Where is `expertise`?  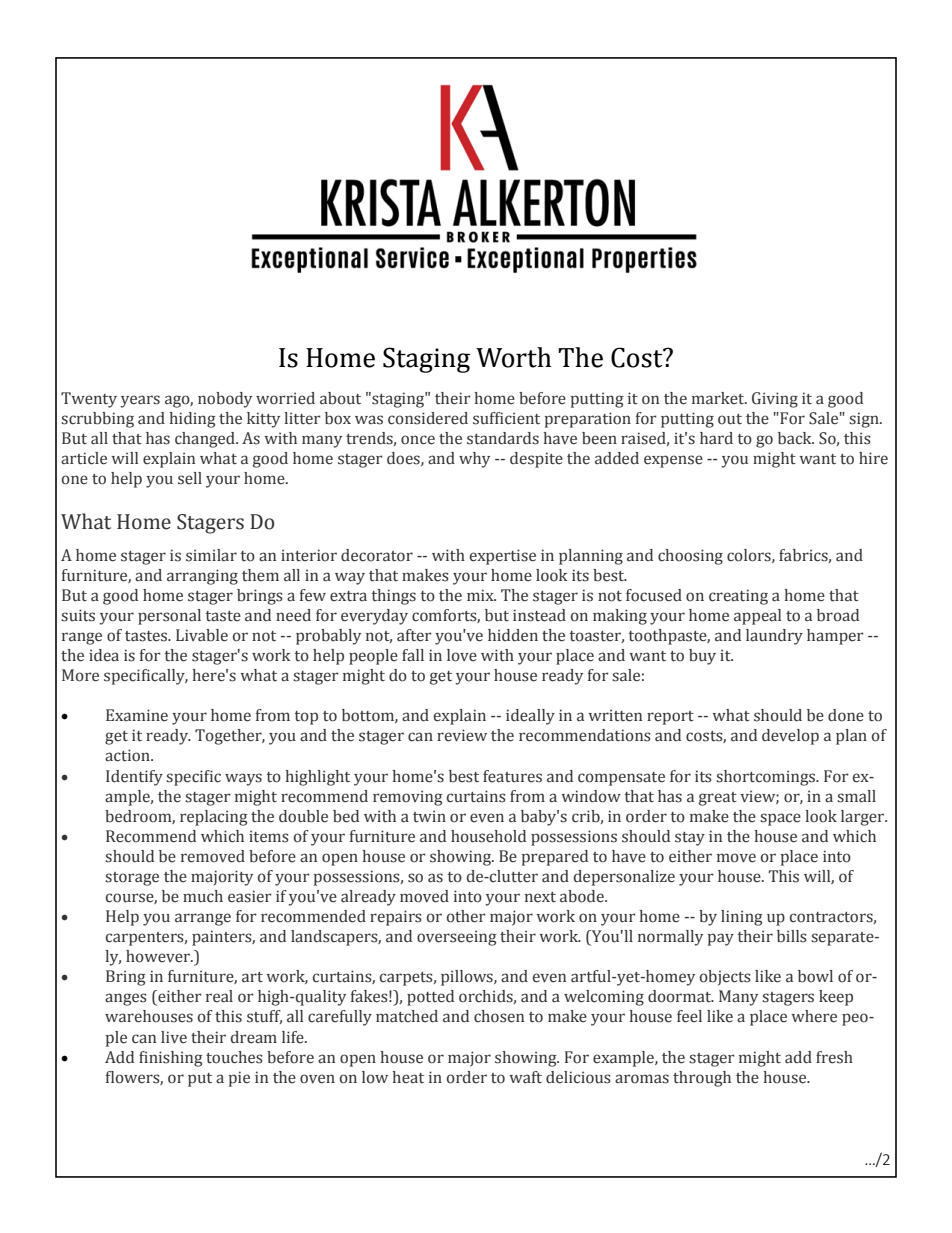 expertise is located at coordinates (503, 557).
